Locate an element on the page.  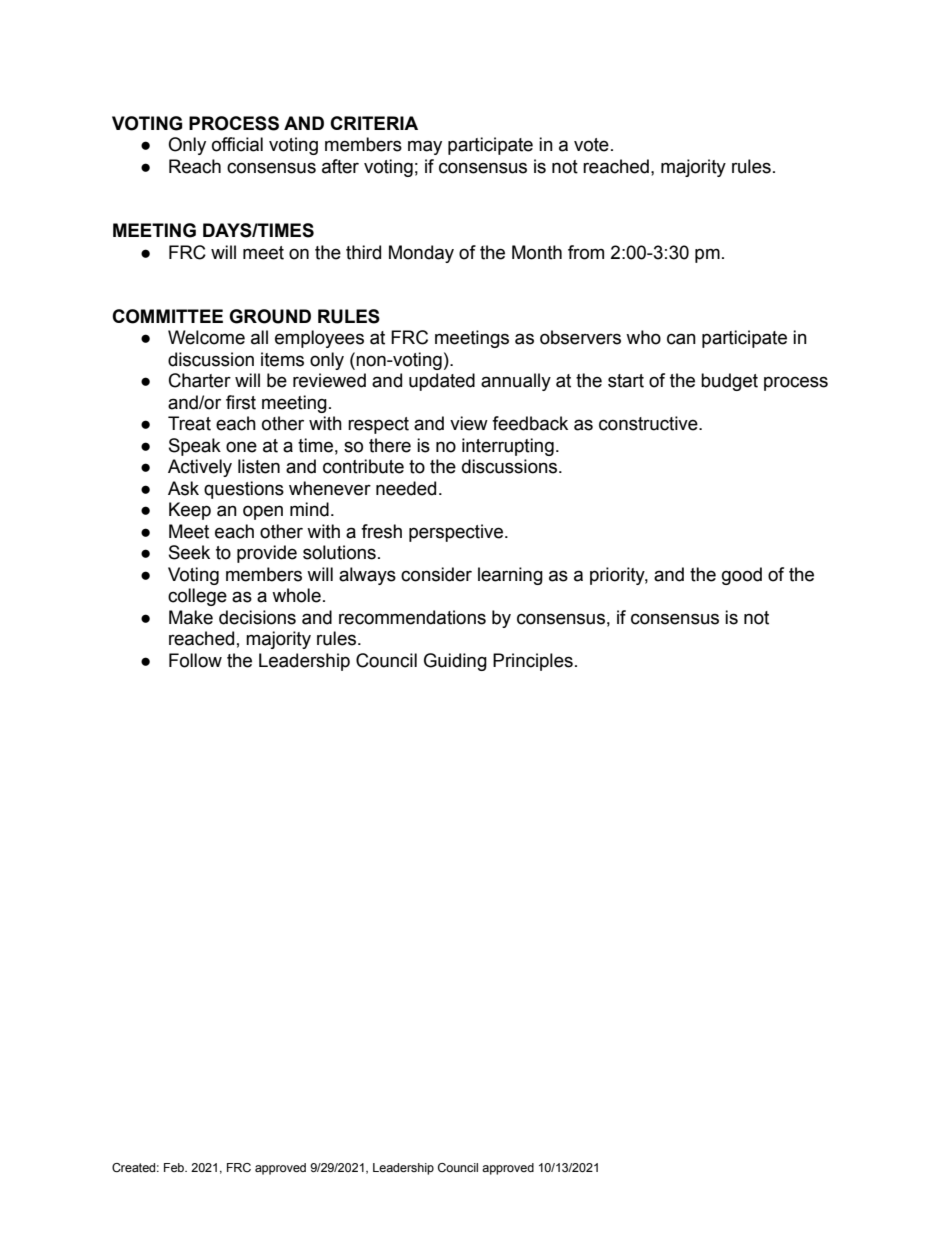
may is located at coordinates (425, 147).
